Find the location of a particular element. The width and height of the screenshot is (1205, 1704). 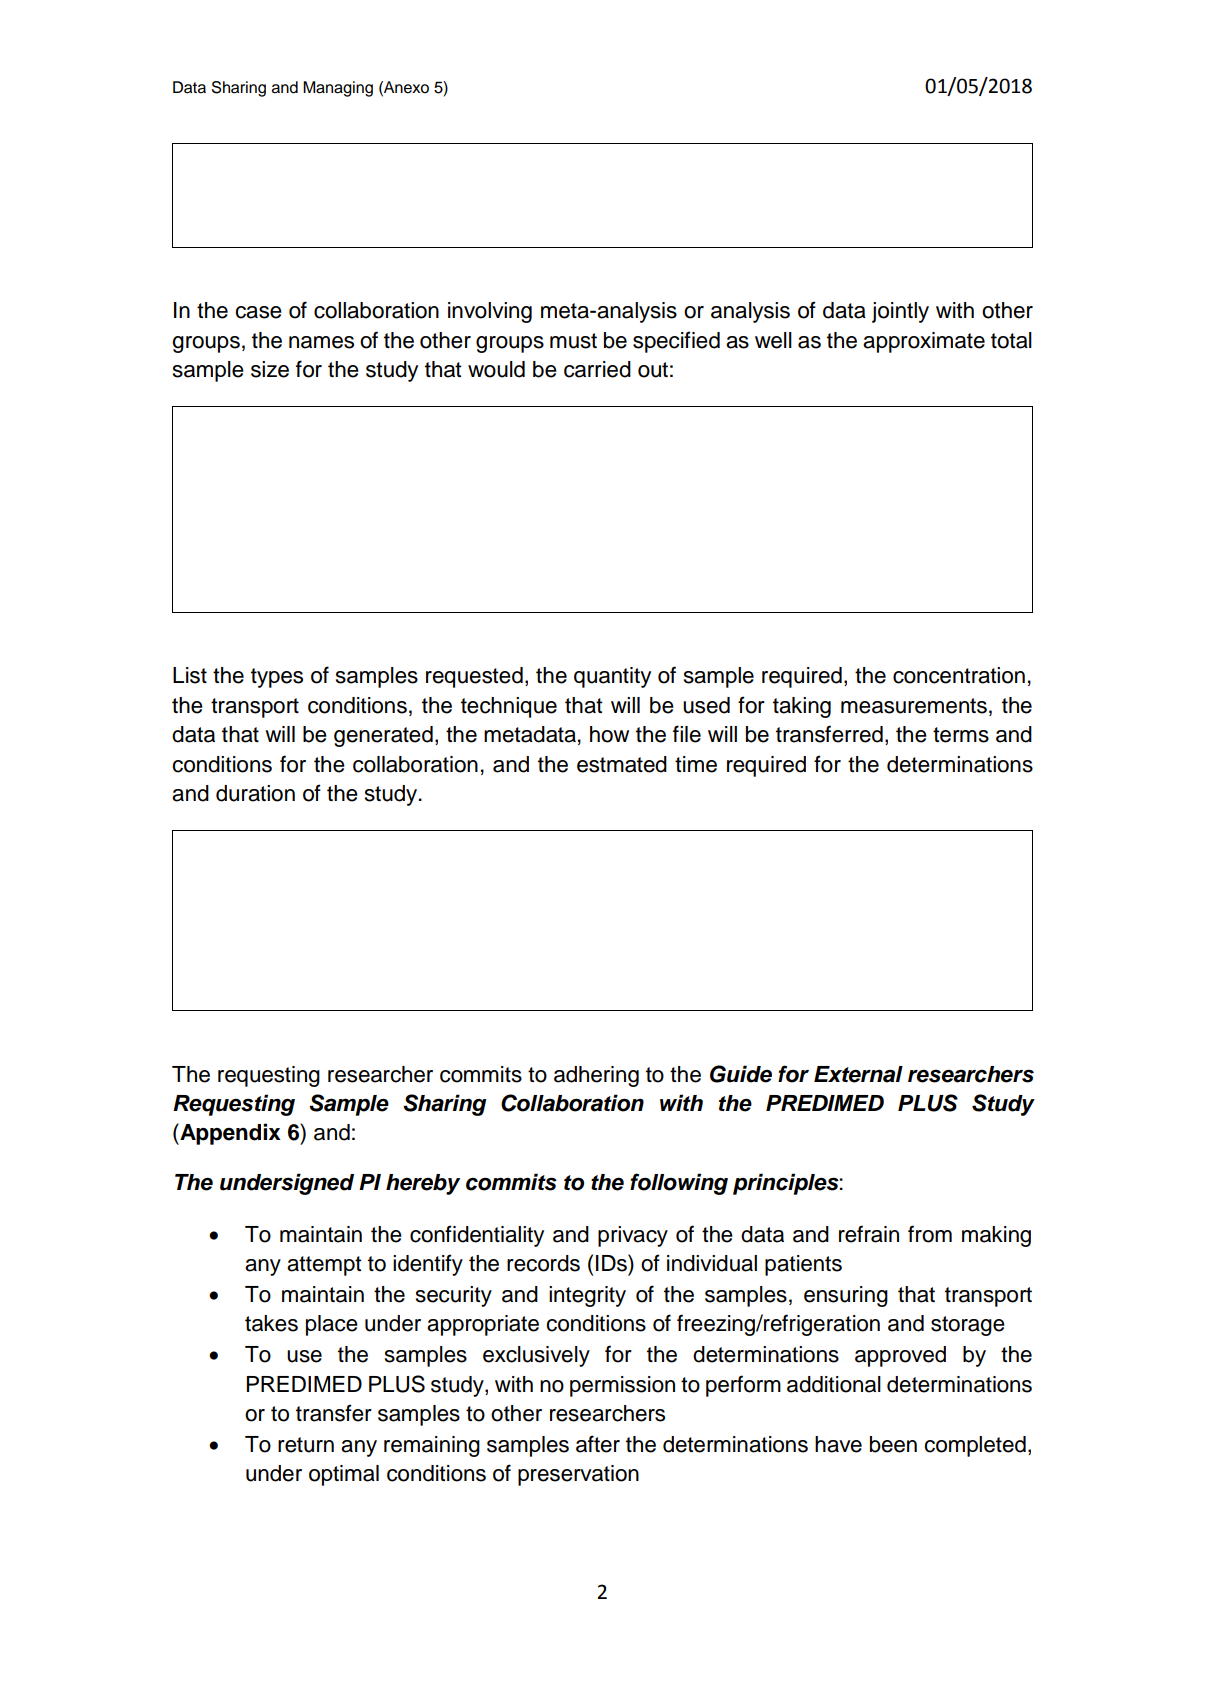

terms is located at coordinates (961, 735).
